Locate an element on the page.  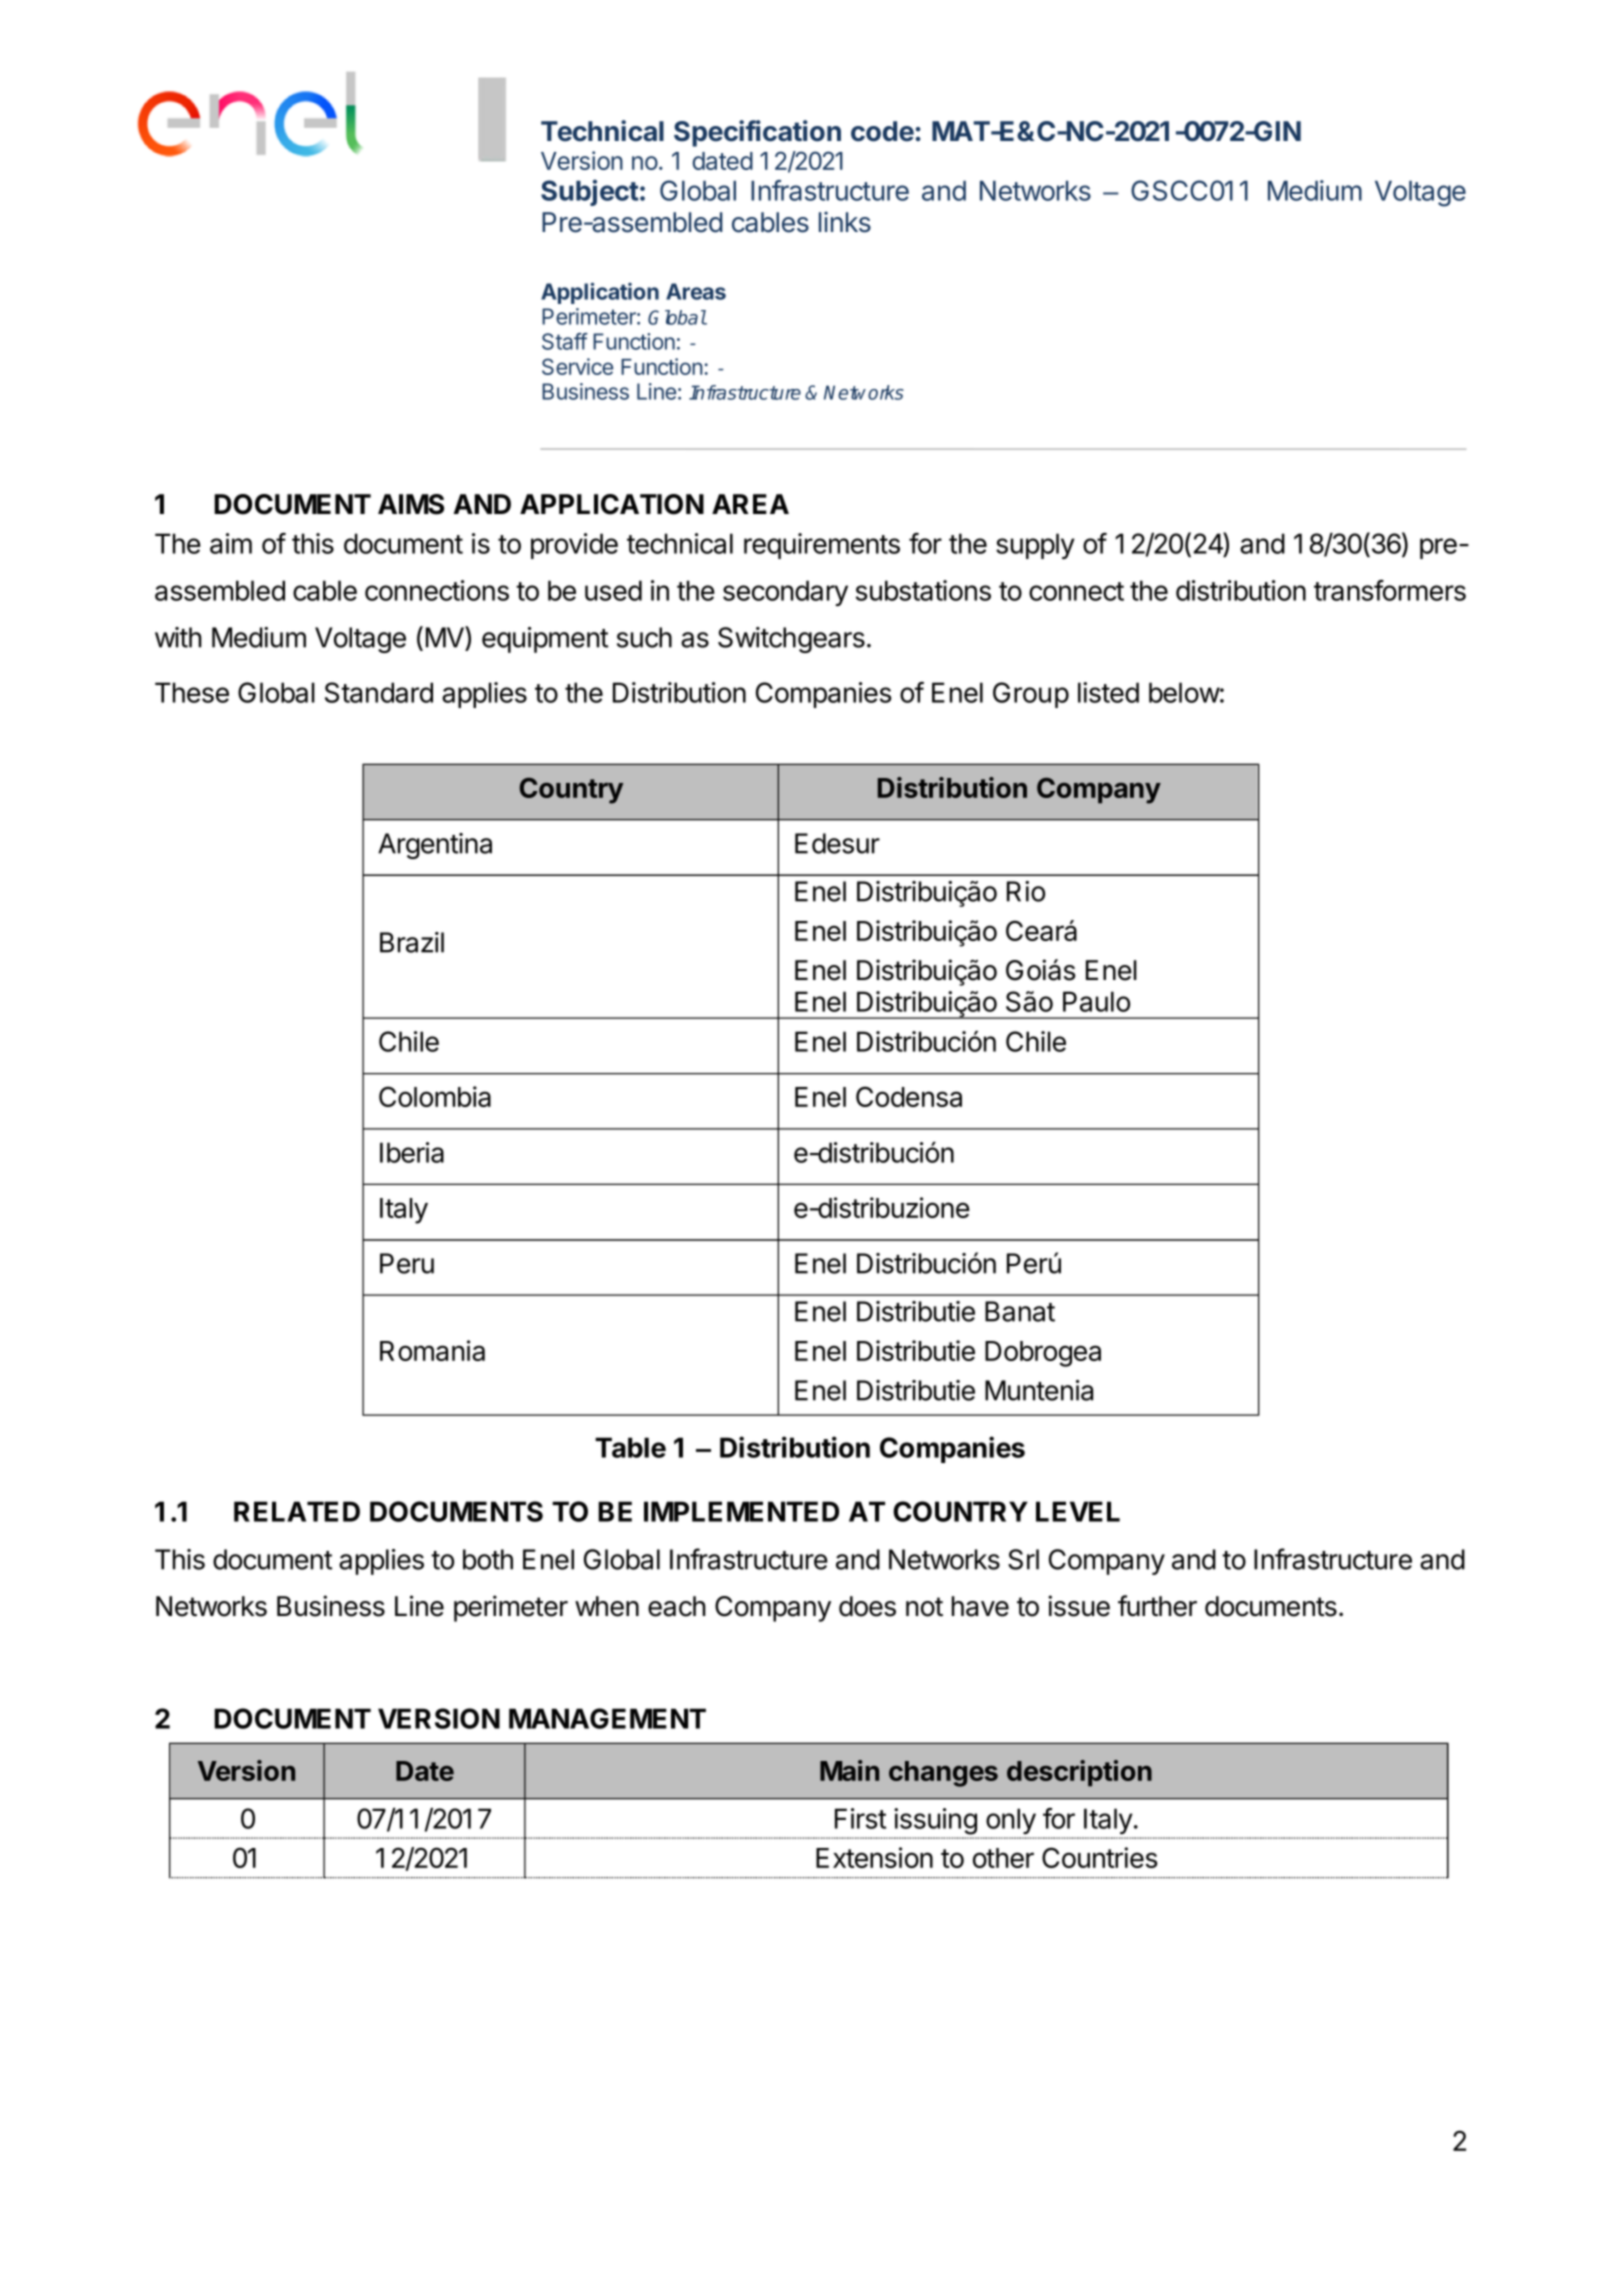
Subject is located at coordinates (590, 192).
